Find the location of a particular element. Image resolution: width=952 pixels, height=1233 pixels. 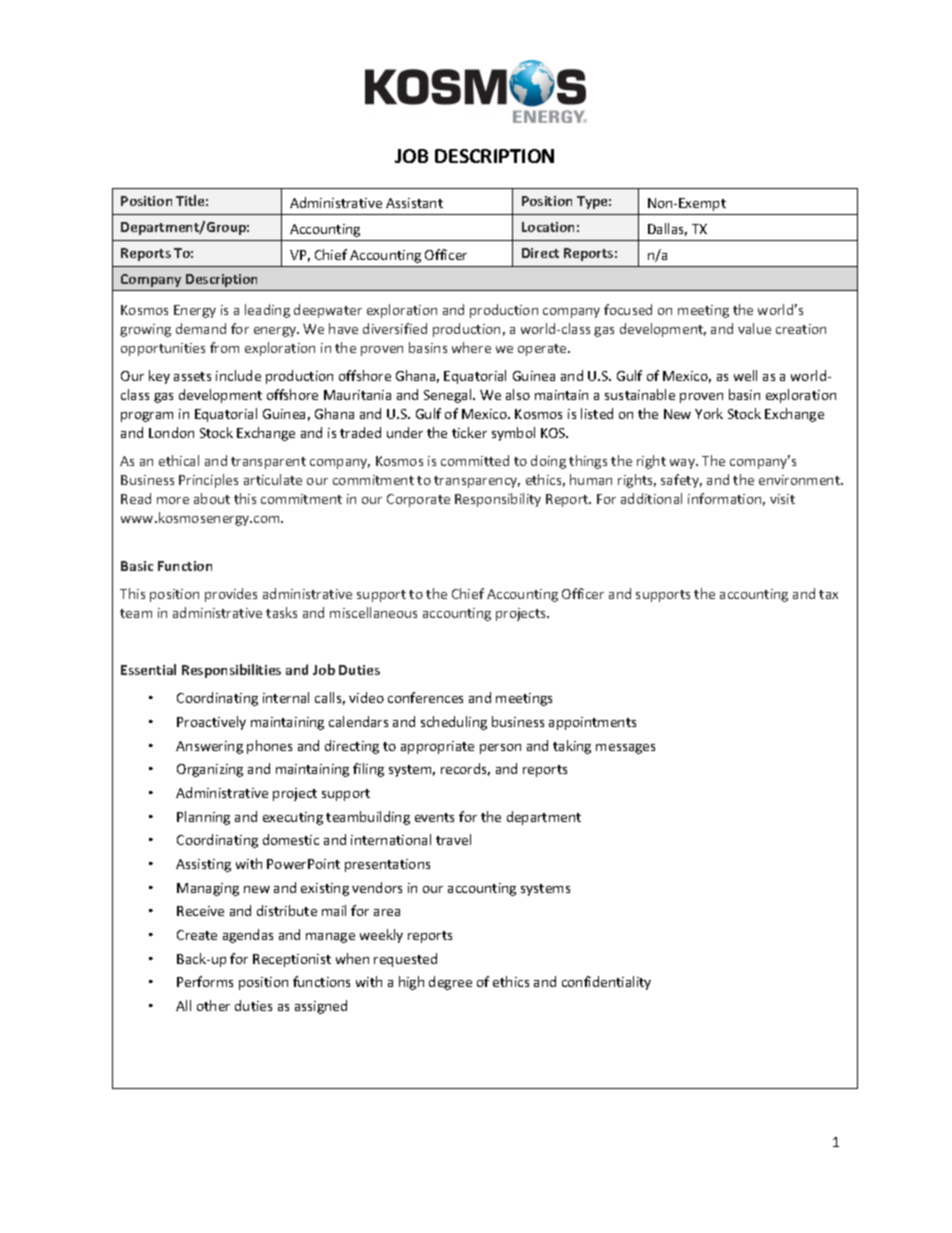

records is located at coordinates (465, 769).
